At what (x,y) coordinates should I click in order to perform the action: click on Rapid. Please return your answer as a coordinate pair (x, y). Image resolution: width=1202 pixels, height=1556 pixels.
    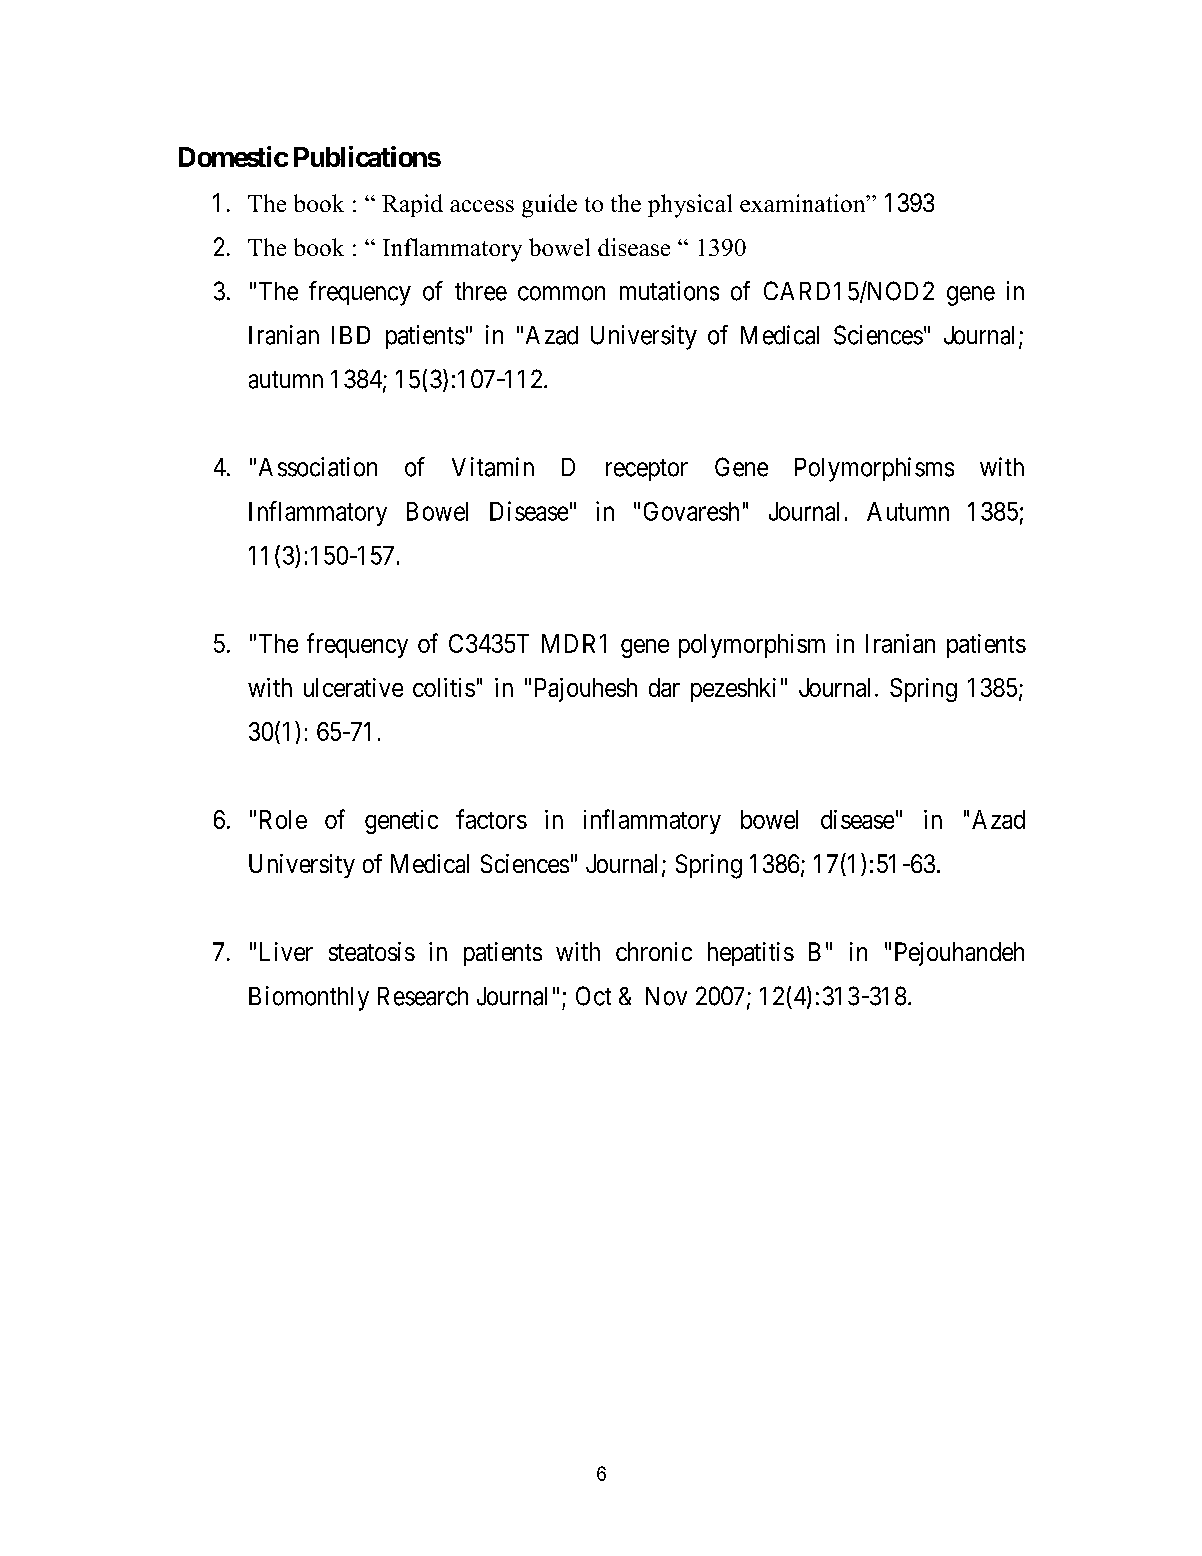
    Looking at the image, I should click on (412, 205).
